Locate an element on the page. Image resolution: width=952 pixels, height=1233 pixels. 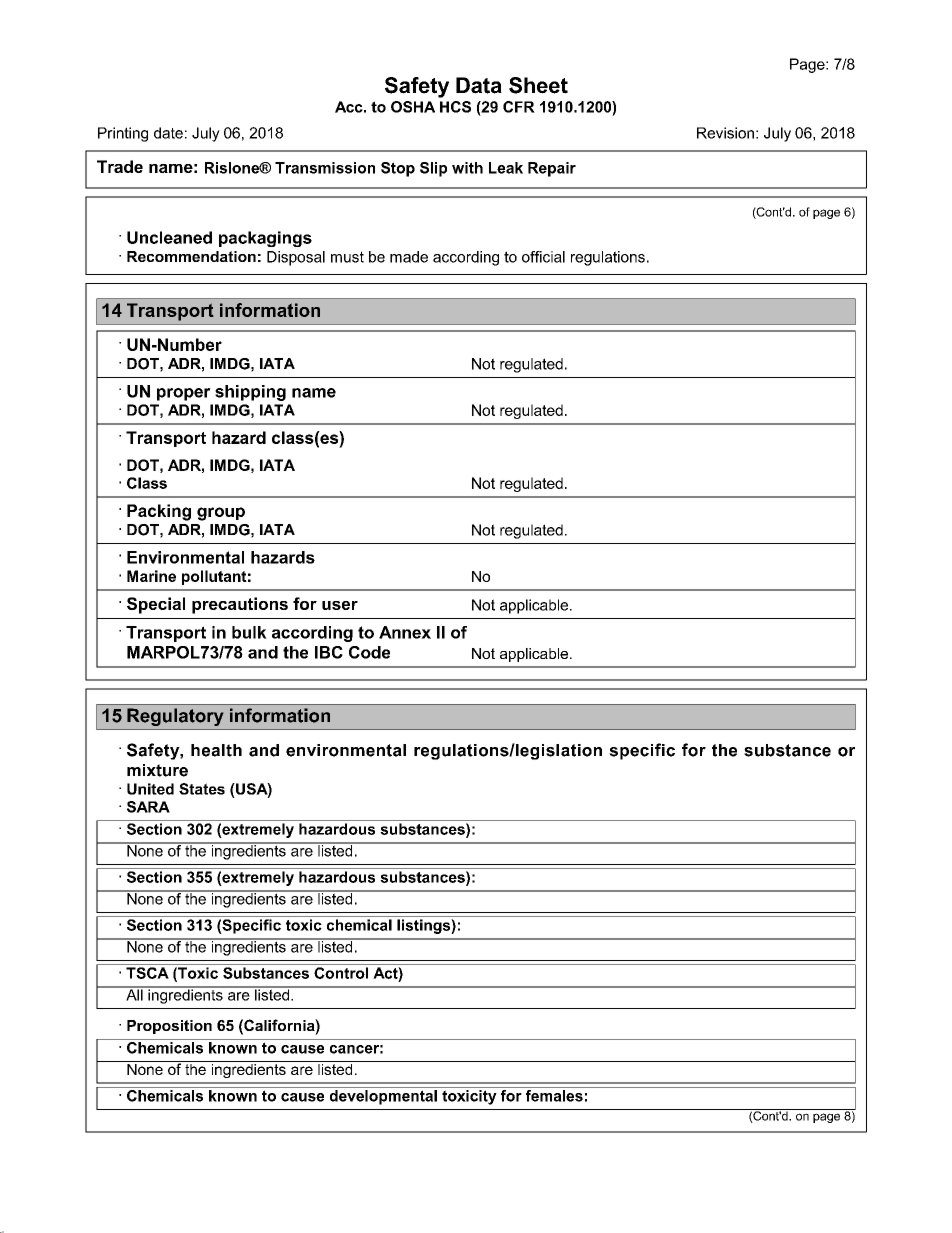
developmental is located at coordinates (383, 1096).
